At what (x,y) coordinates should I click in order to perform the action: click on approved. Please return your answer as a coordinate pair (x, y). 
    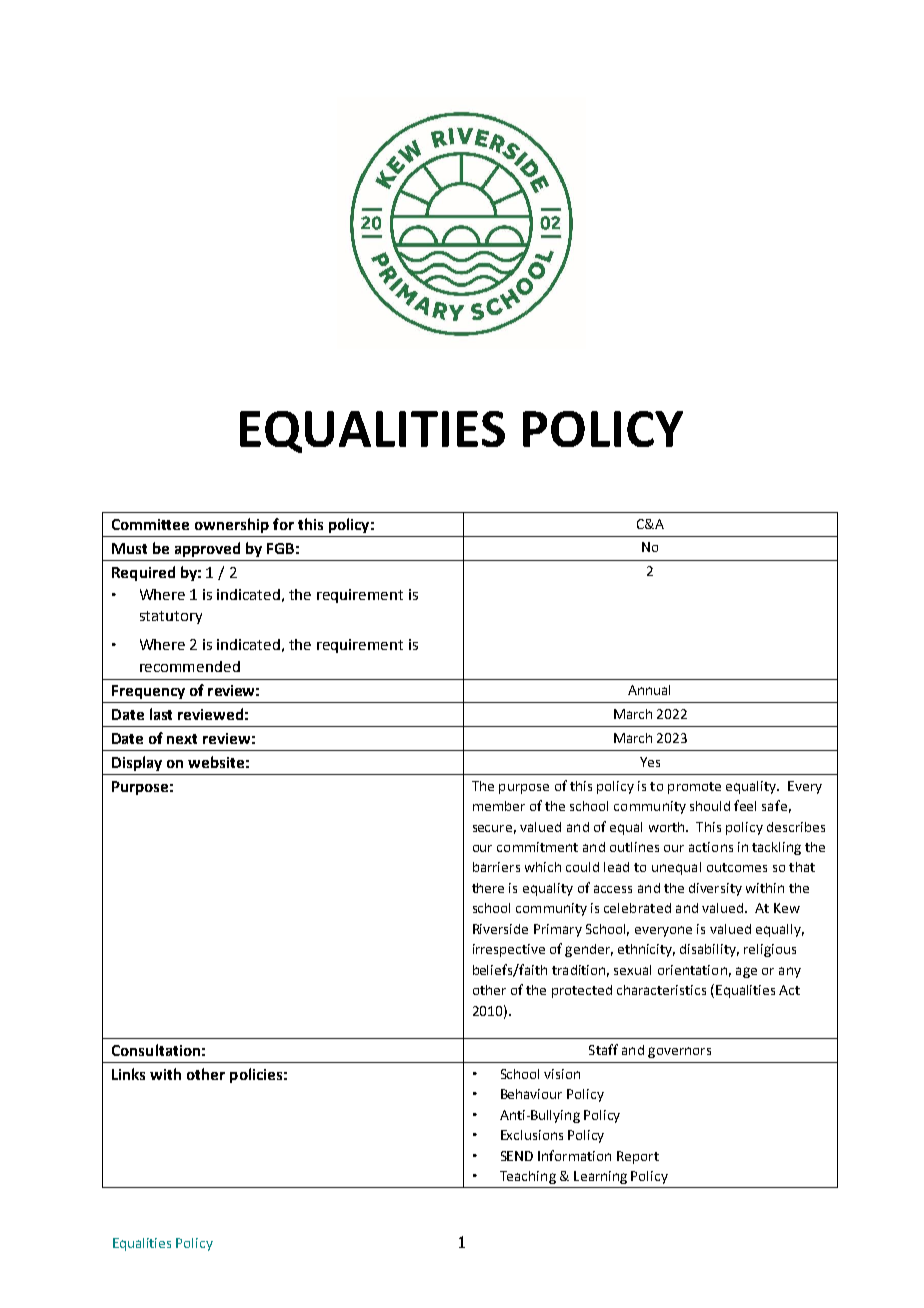
    Looking at the image, I should click on (207, 549).
